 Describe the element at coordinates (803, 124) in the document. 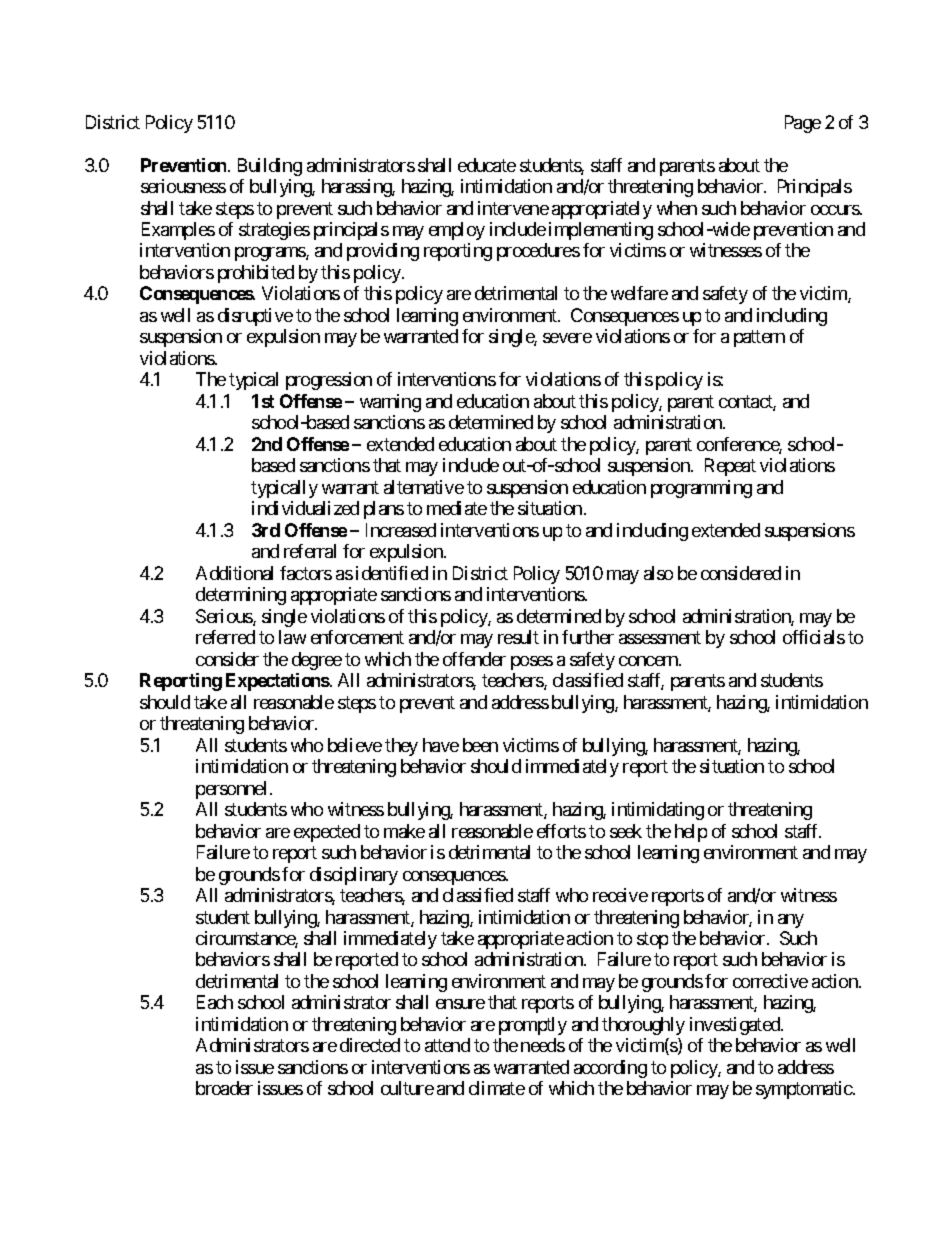

I see `Page` at that location.
